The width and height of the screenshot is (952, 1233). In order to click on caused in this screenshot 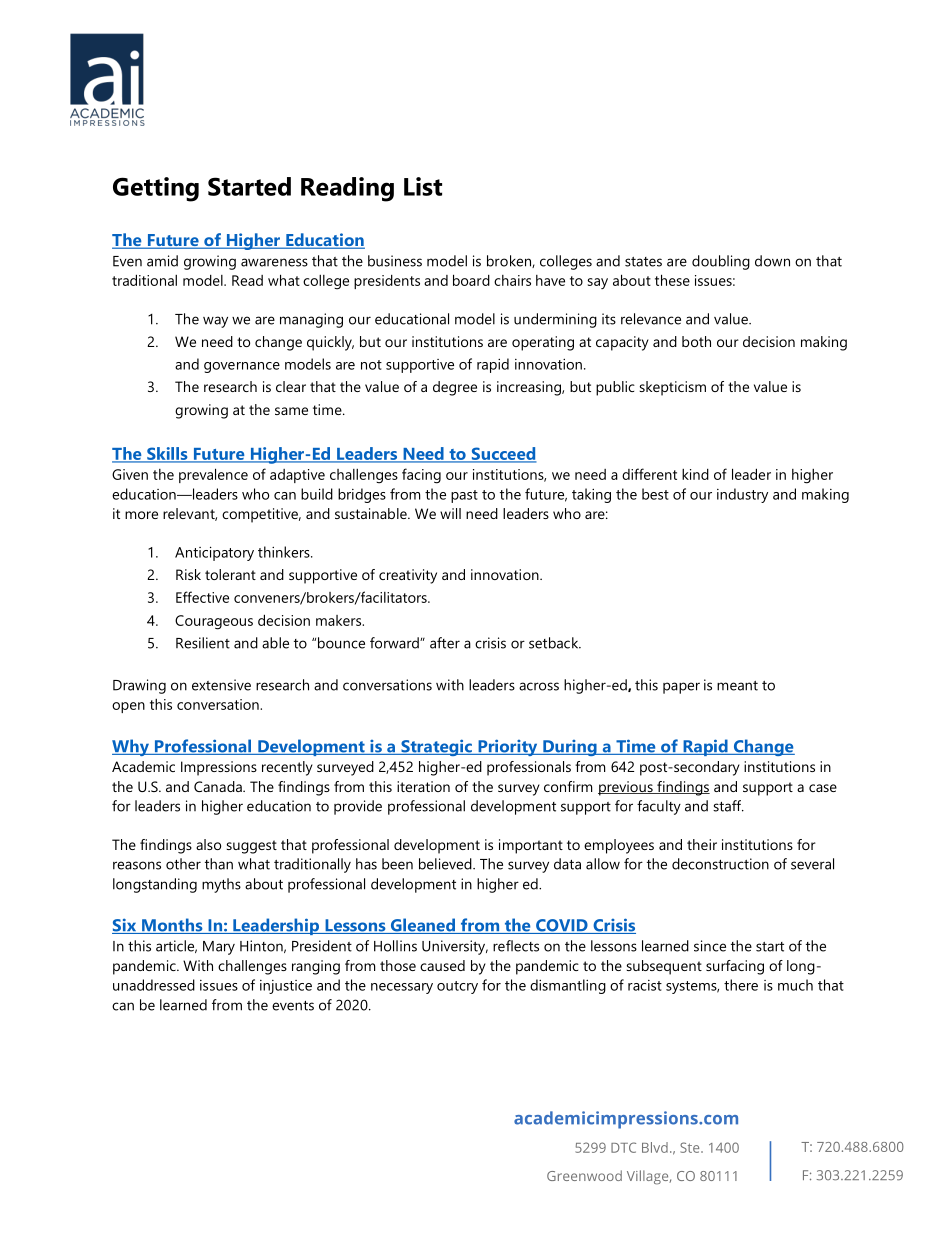, I will do `click(442, 965)`.
